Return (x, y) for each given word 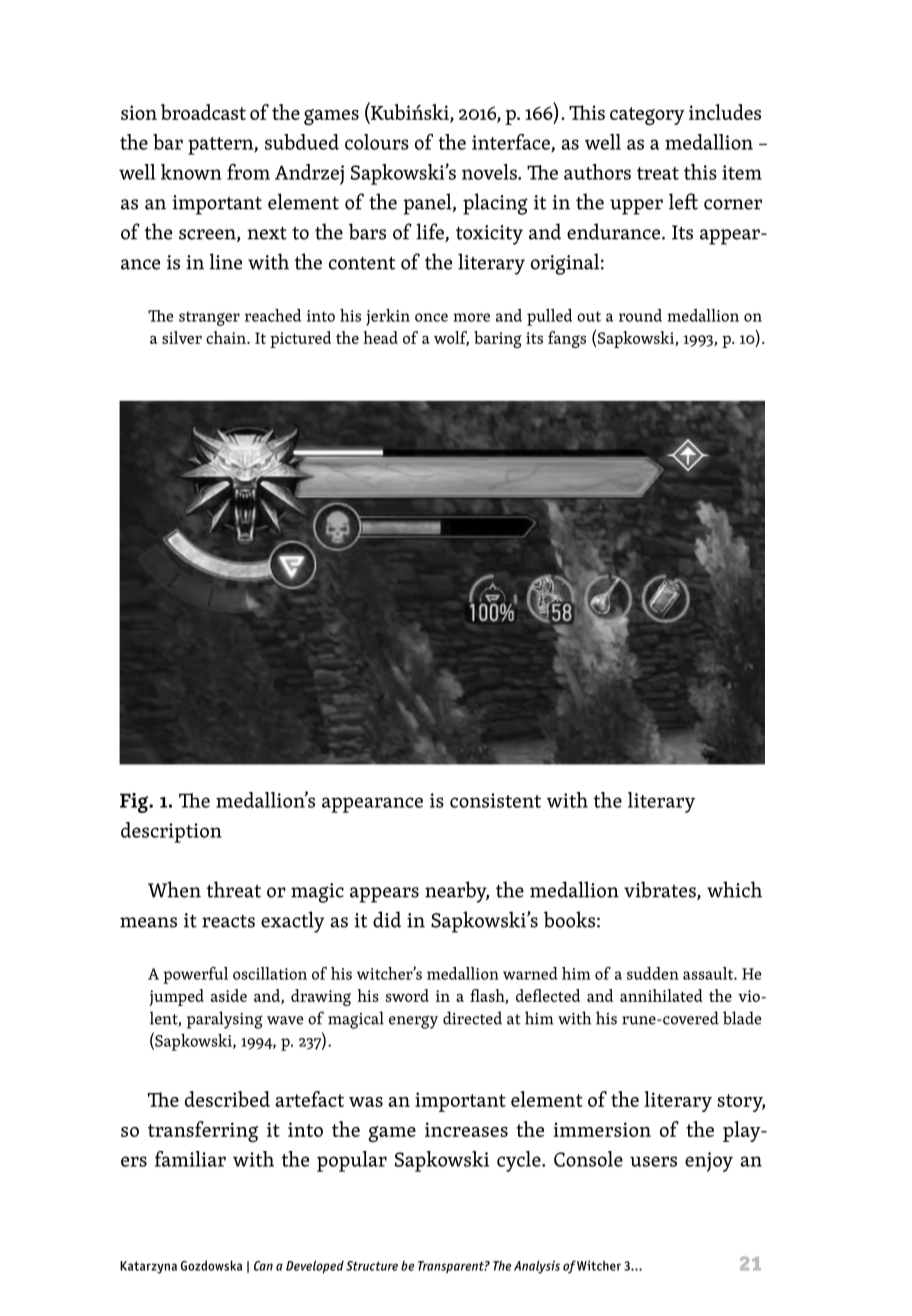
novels (490, 172)
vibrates (661, 890)
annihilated (661, 995)
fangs (567, 339)
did (387, 919)
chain (227, 337)
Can (263, 1266)
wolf (451, 338)
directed (472, 1018)
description (171, 832)
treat (658, 173)
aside (229, 995)
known (191, 172)
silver (182, 337)
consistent (495, 800)
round (640, 315)
